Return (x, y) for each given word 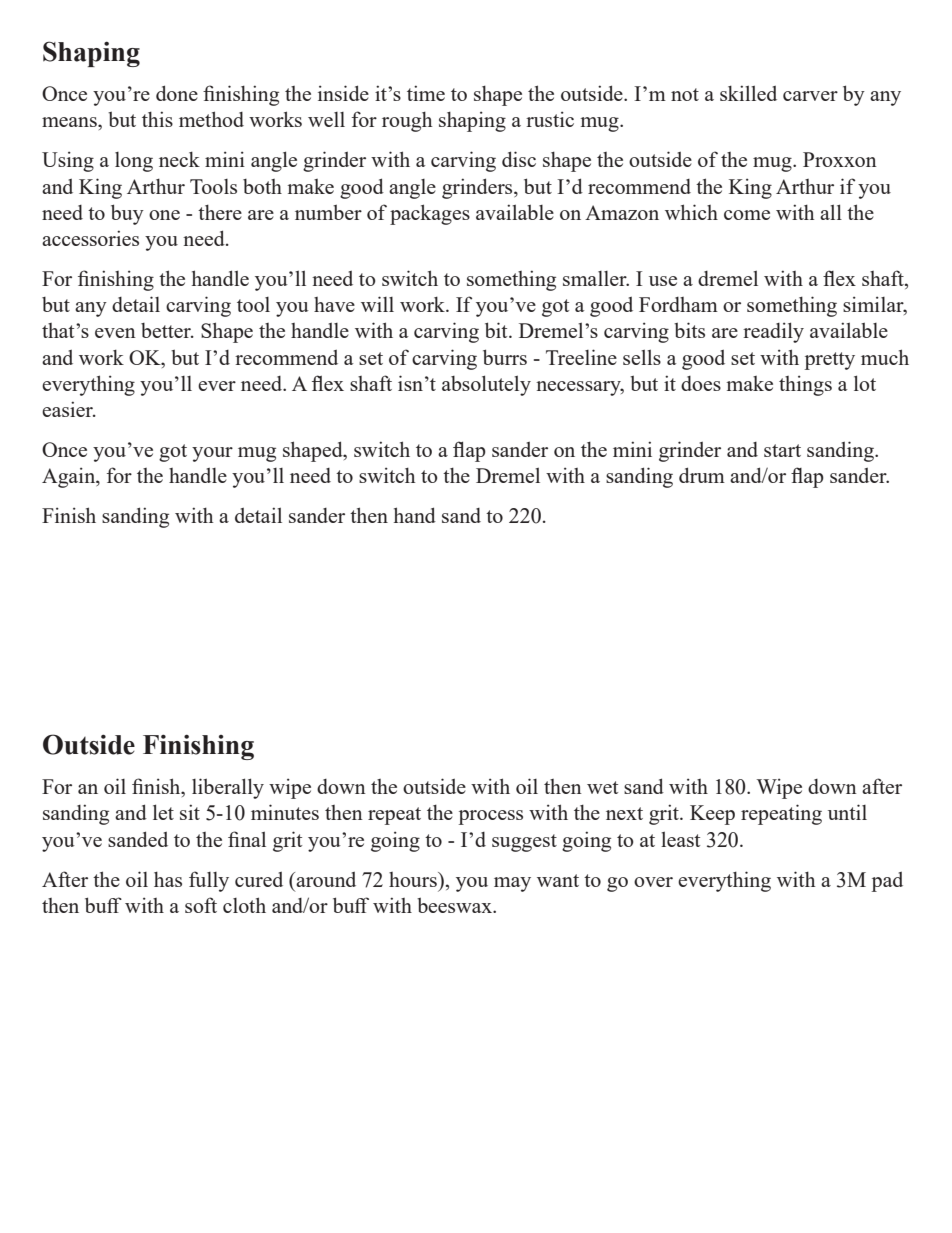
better (167, 330)
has (168, 879)
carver (810, 96)
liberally (228, 788)
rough (407, 121)
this (157, 119)
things (805, 385)
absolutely (486, 385)
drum (702, 475)
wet (602, 787)
